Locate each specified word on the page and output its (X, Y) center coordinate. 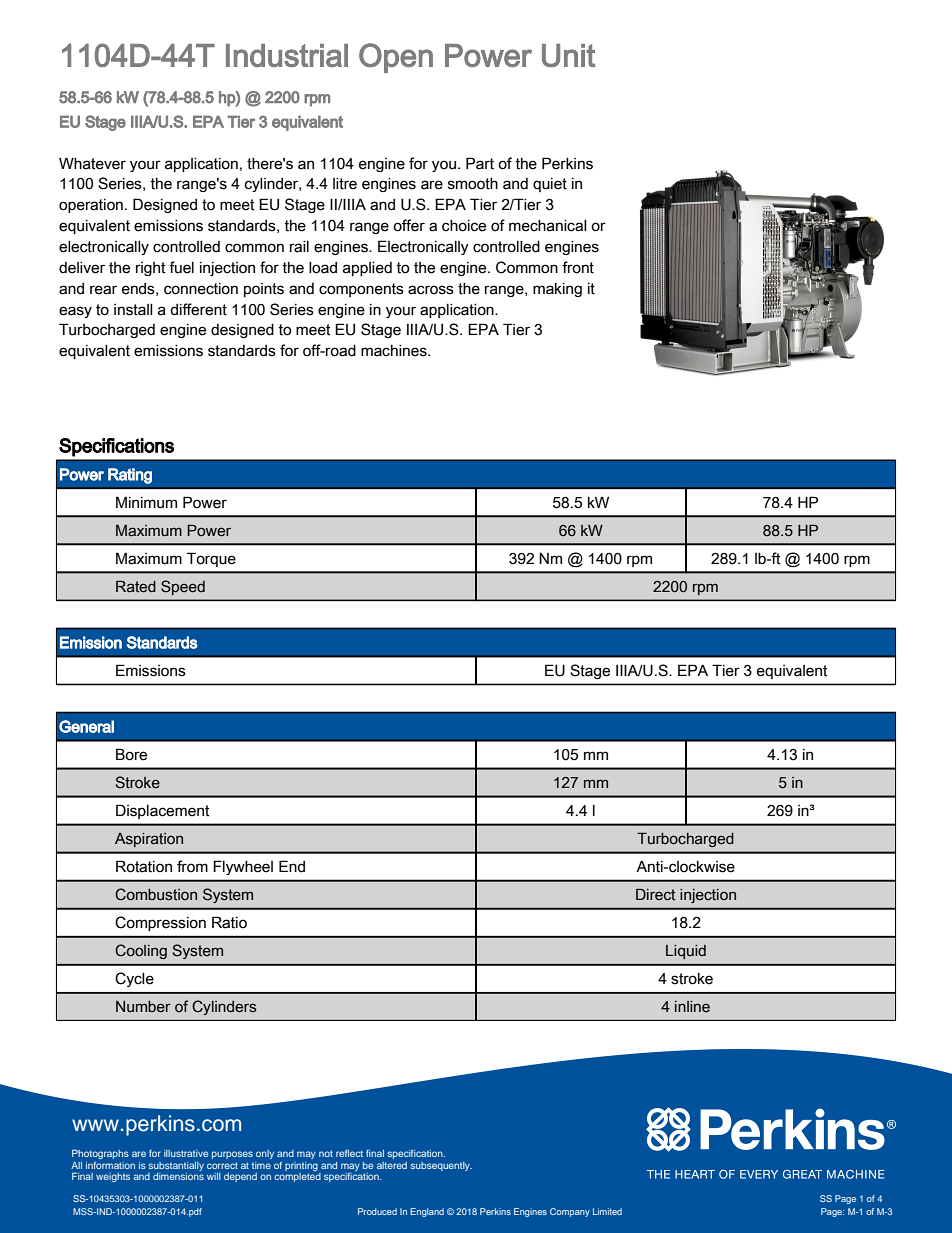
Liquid (686, 952)
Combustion (156, 894)
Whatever (92, 163)
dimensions (178, 1175)
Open (396, 58)
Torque (211, 559)
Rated (136, 587)
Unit (568, 55)
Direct (655, 895)
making (557, 290)
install (133, 310)
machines (395, 351)
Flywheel (243, 867)
